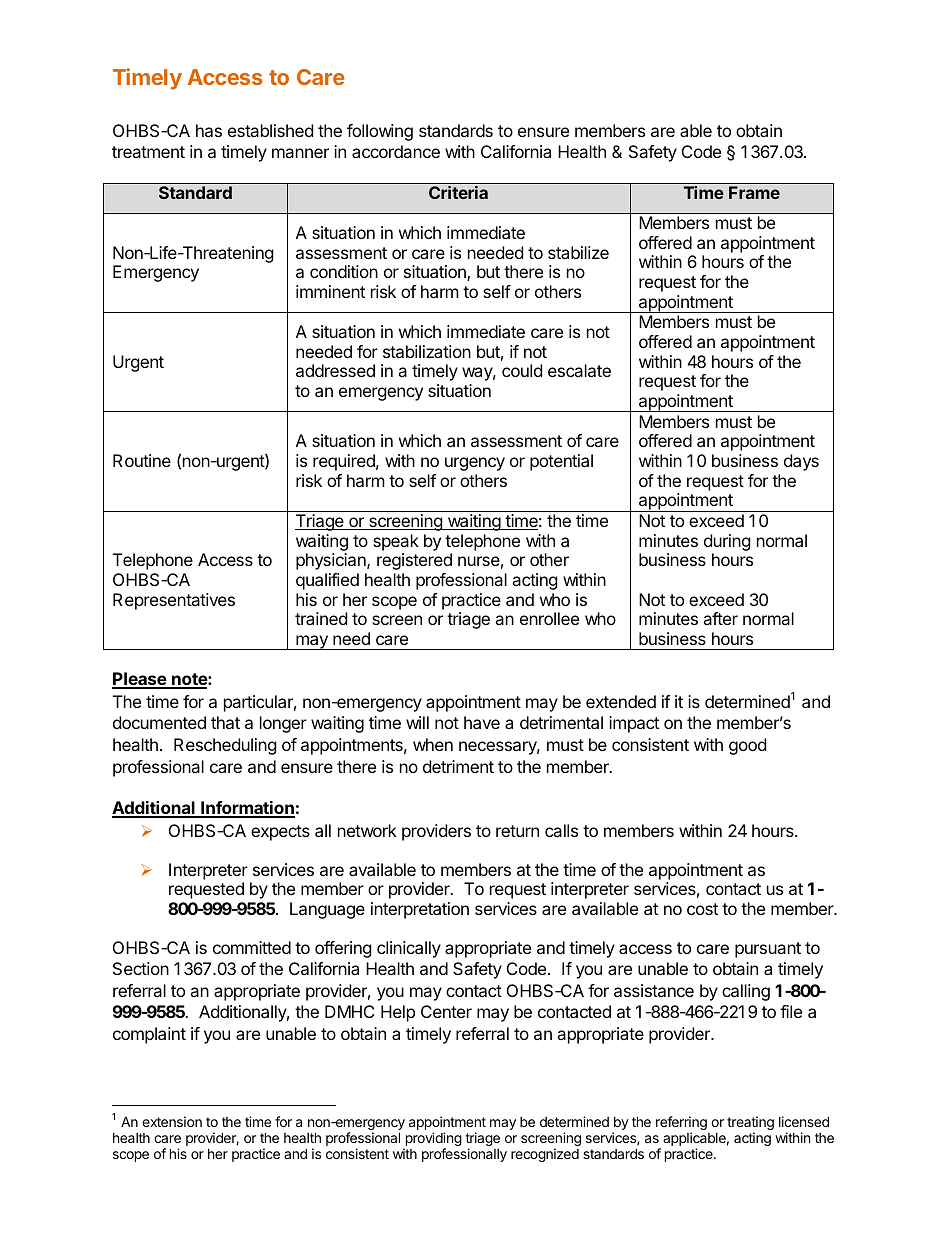 The width and height of the screenshot is (952, 1233). Describe the element at coordinates (475, 464) in the screenshot. I see `urgency` at that location.
